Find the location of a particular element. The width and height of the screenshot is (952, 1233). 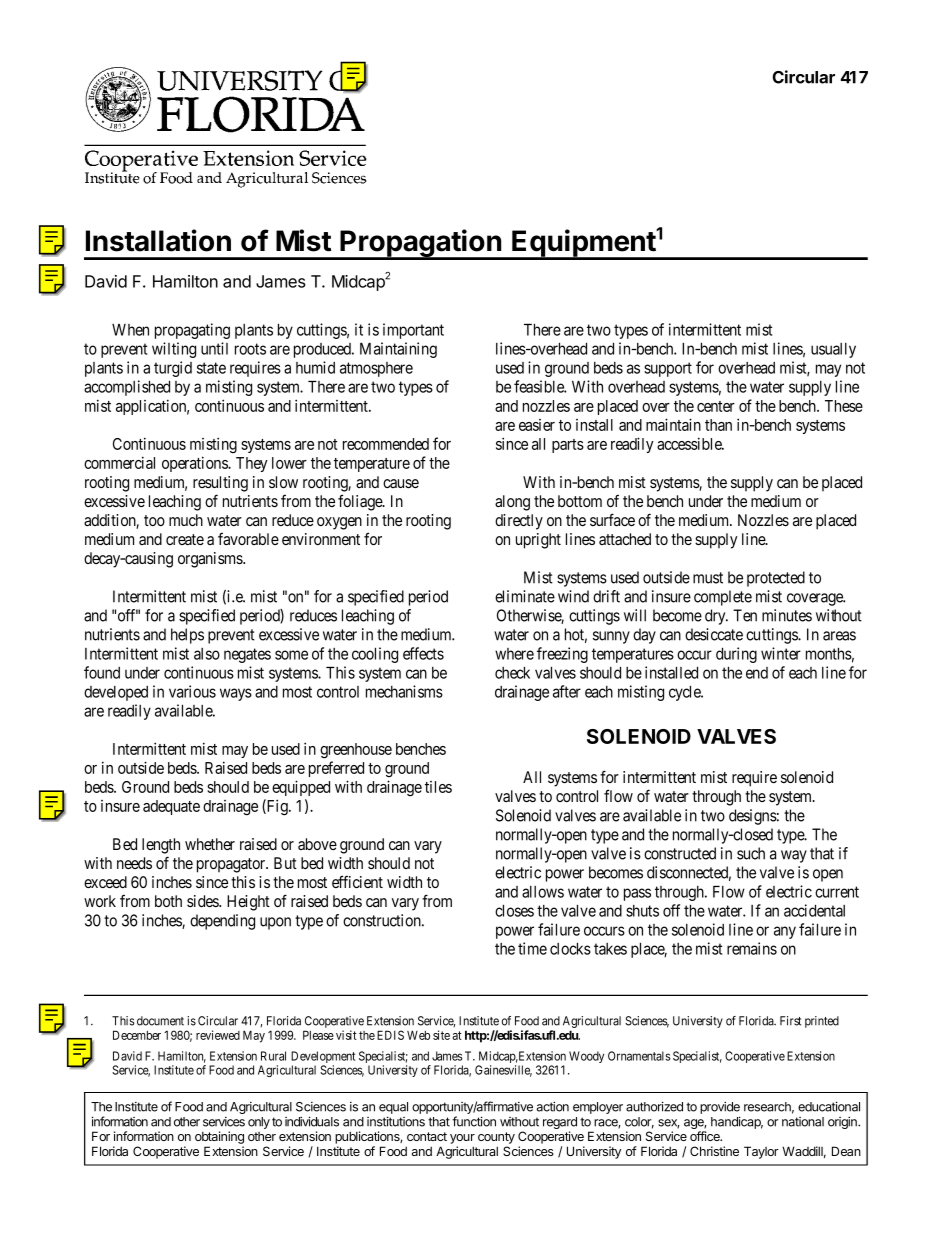

propagating is located at coordinates (192, 331).
